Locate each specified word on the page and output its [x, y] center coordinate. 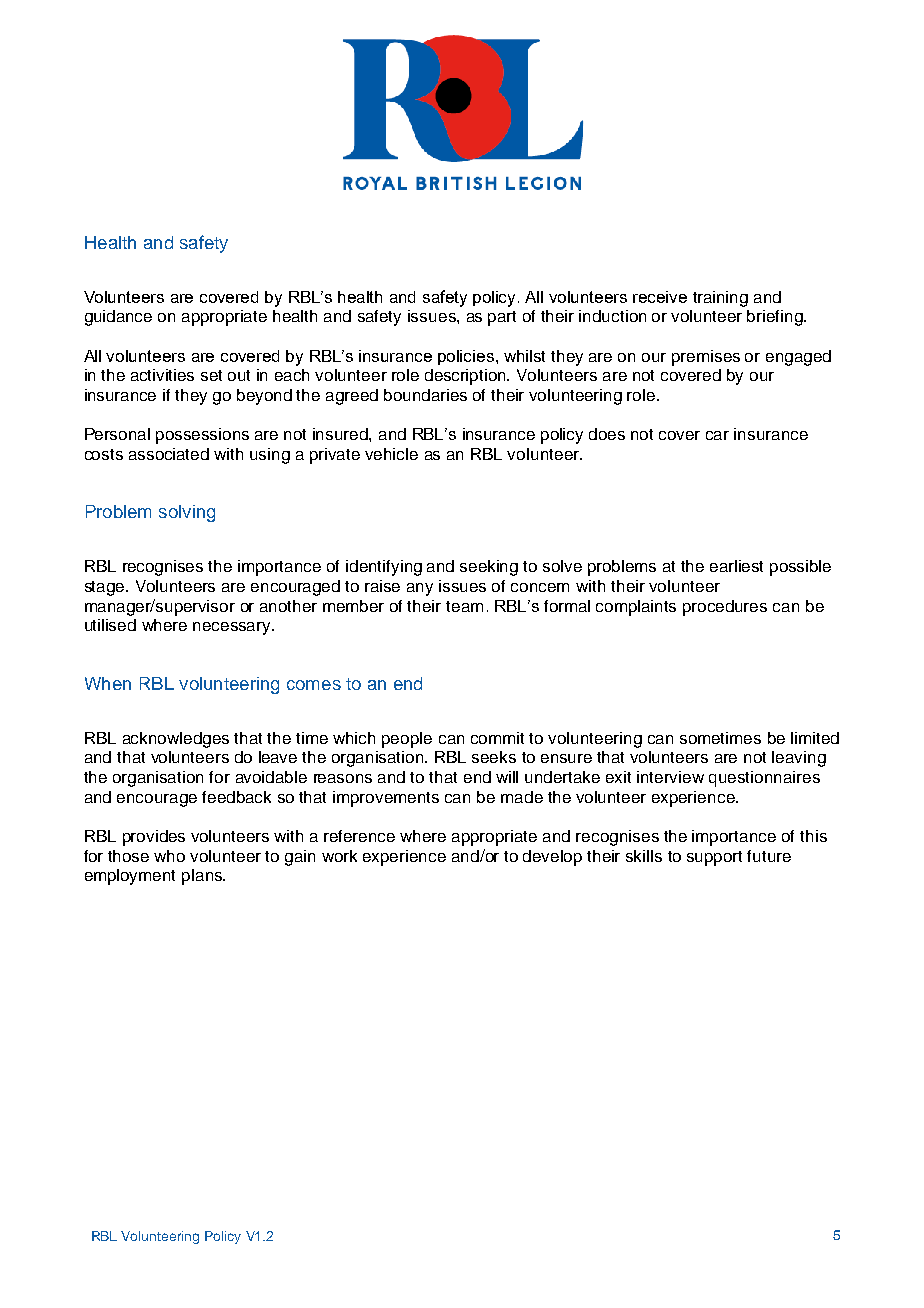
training [720, 299]
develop [552, 858]
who [169, 856]
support [714, 858]
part [502, 318]
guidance [118, 318]
